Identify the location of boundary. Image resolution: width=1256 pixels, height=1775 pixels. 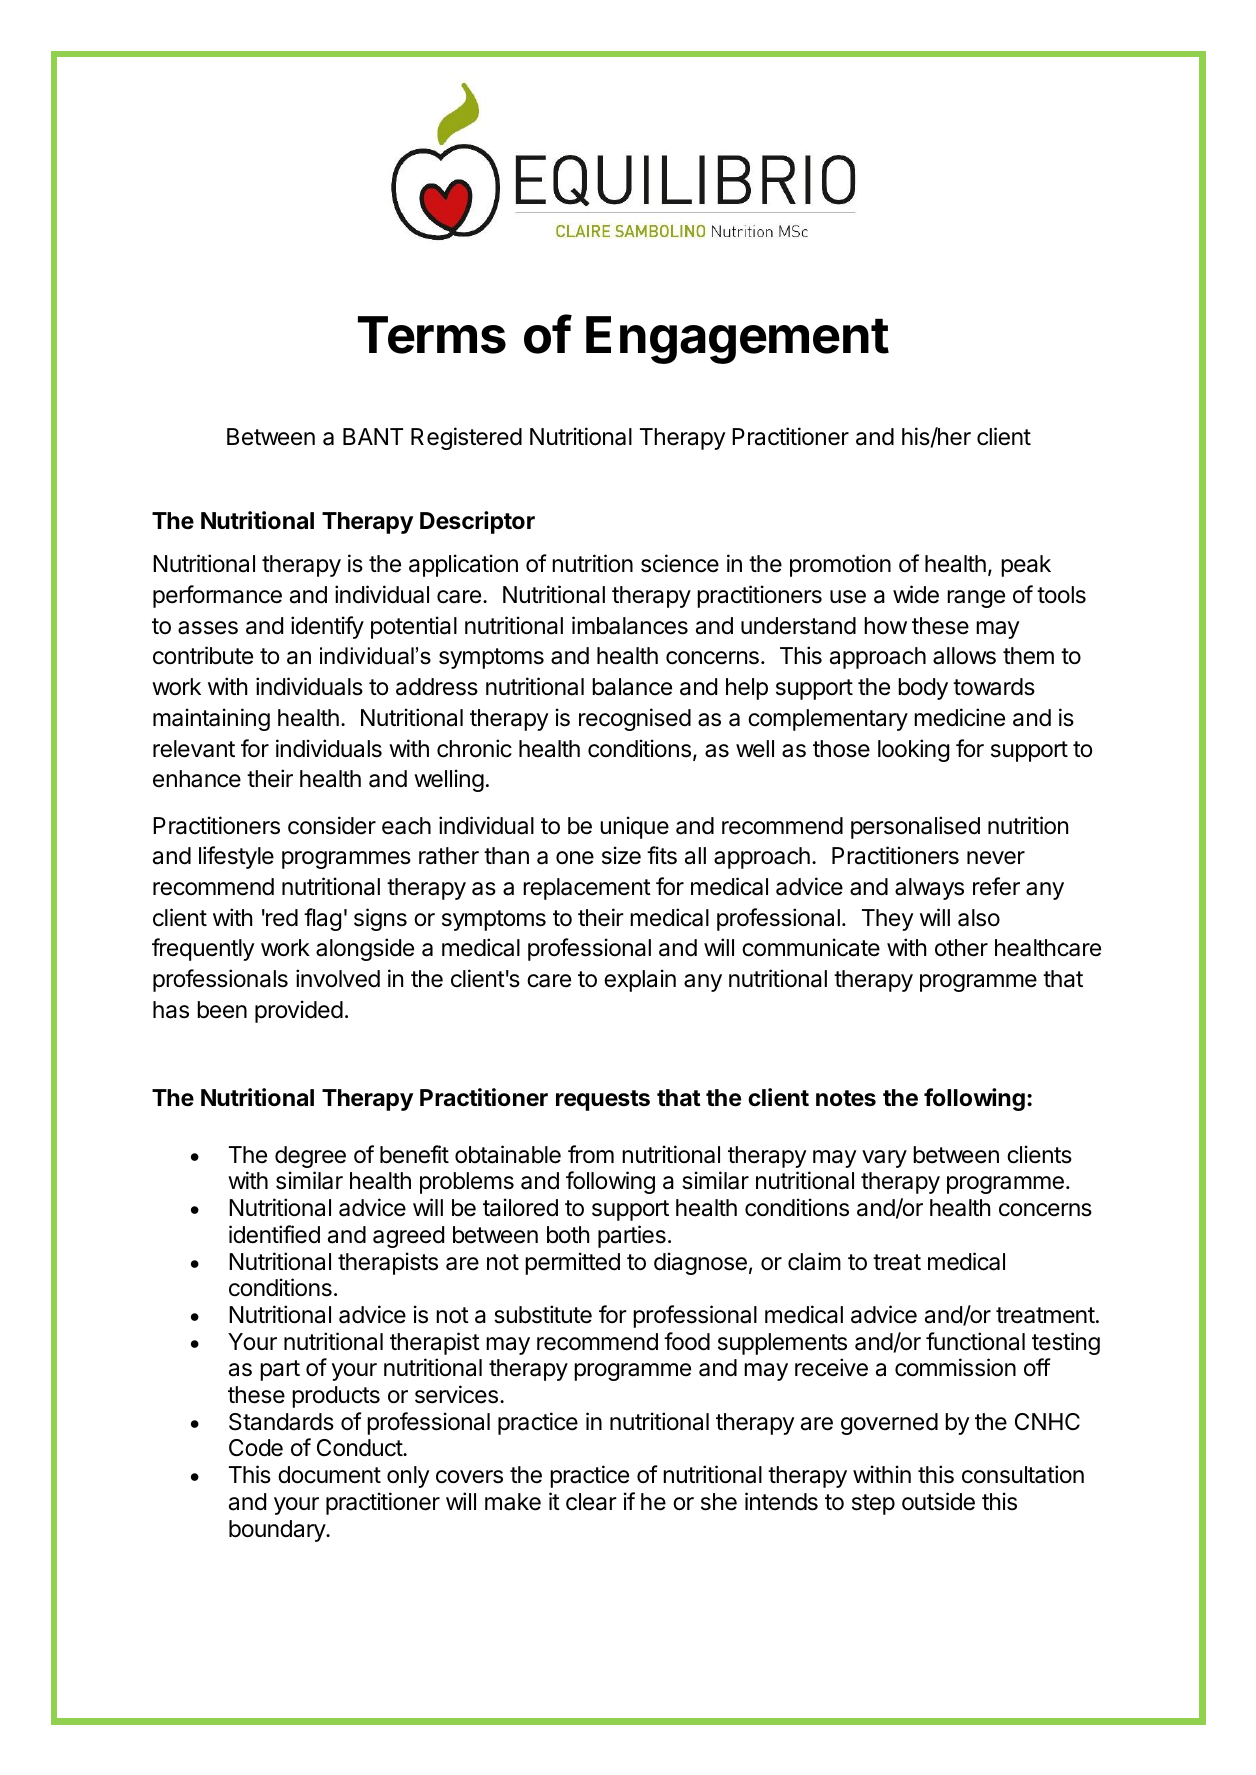
(278, 1531).
